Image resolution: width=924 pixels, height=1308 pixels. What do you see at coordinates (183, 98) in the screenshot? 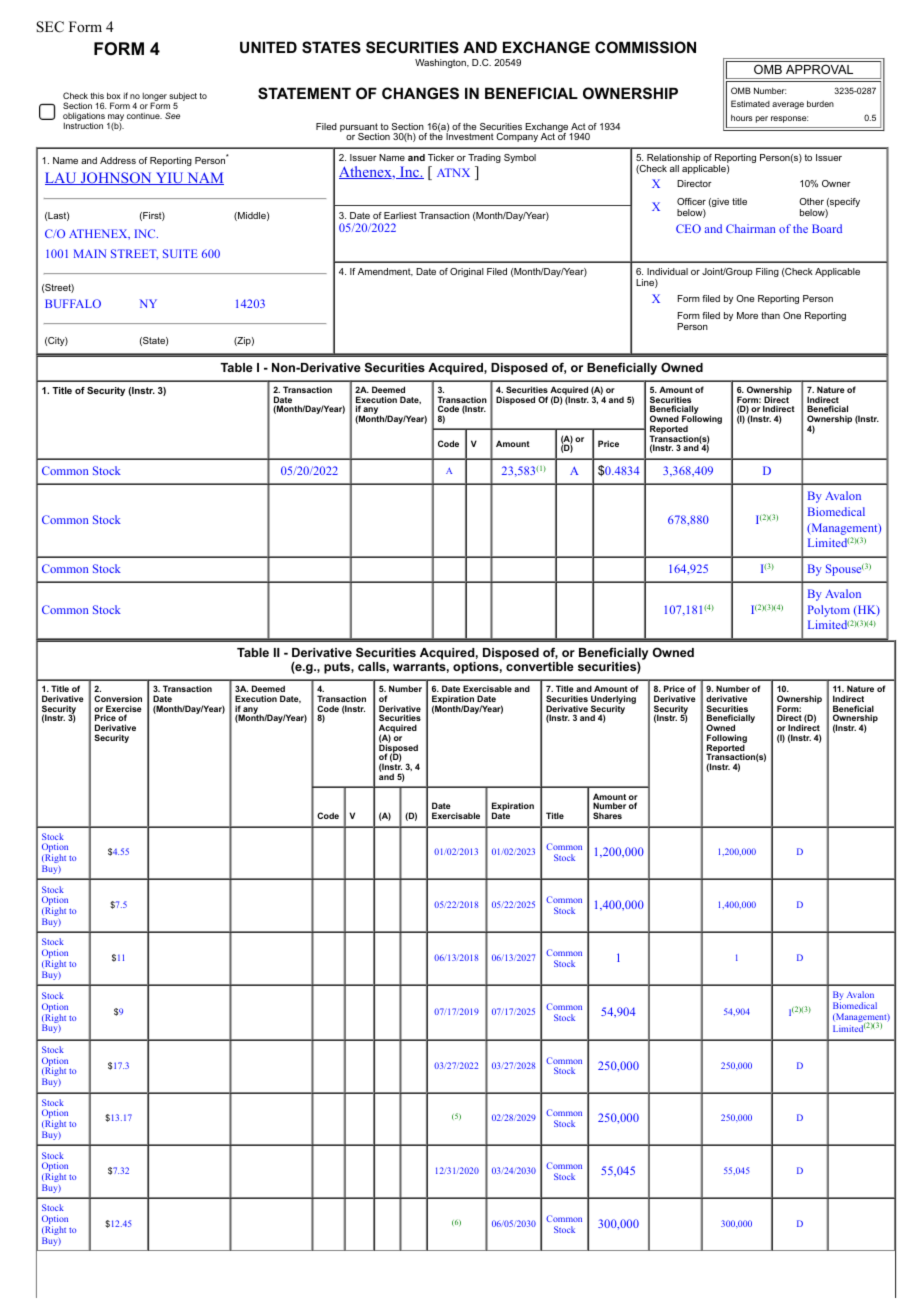
I see `subject` at bounding box center [183, 98].
